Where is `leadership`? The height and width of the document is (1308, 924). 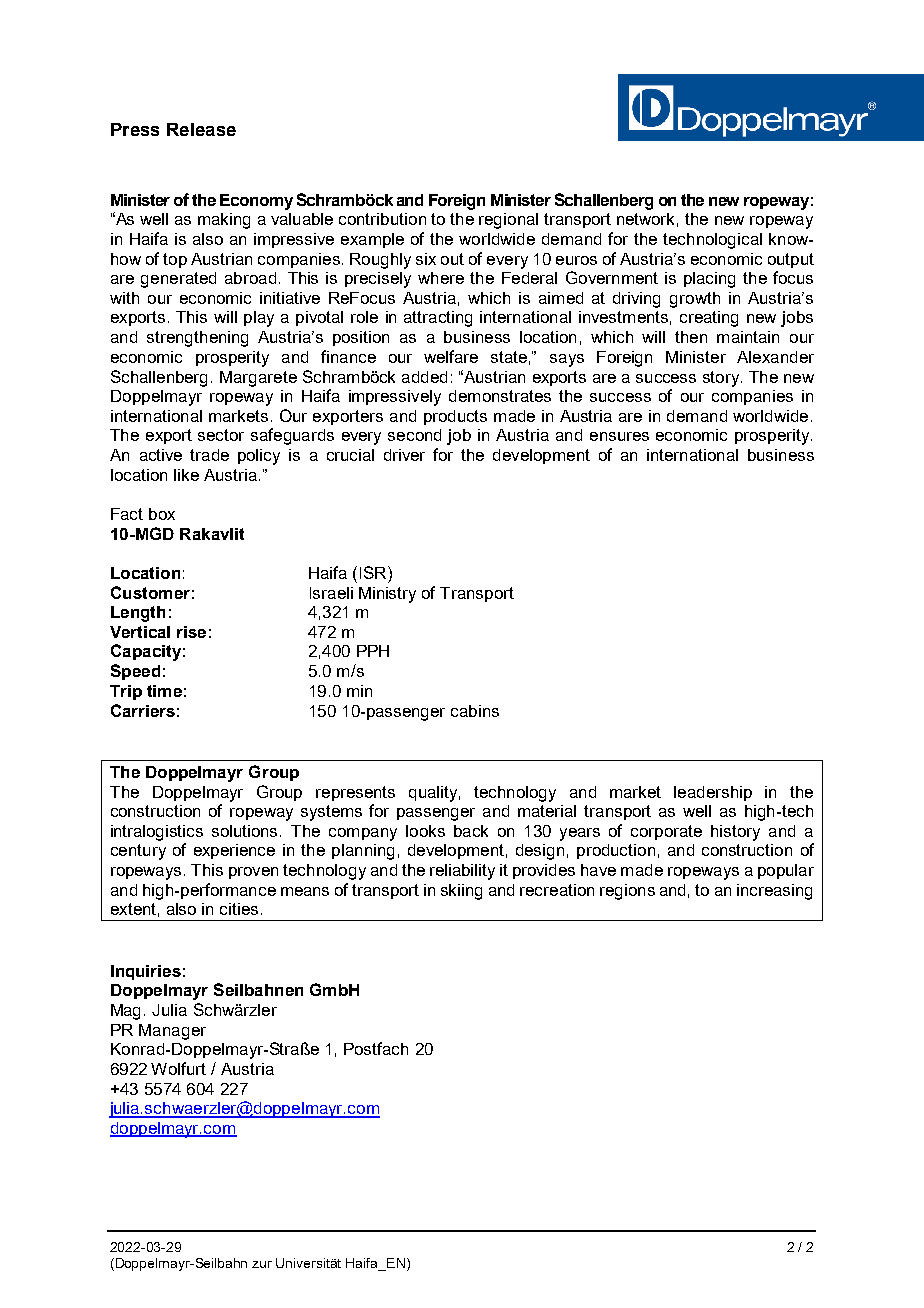 leadership is located at coordinates (713, 793).
